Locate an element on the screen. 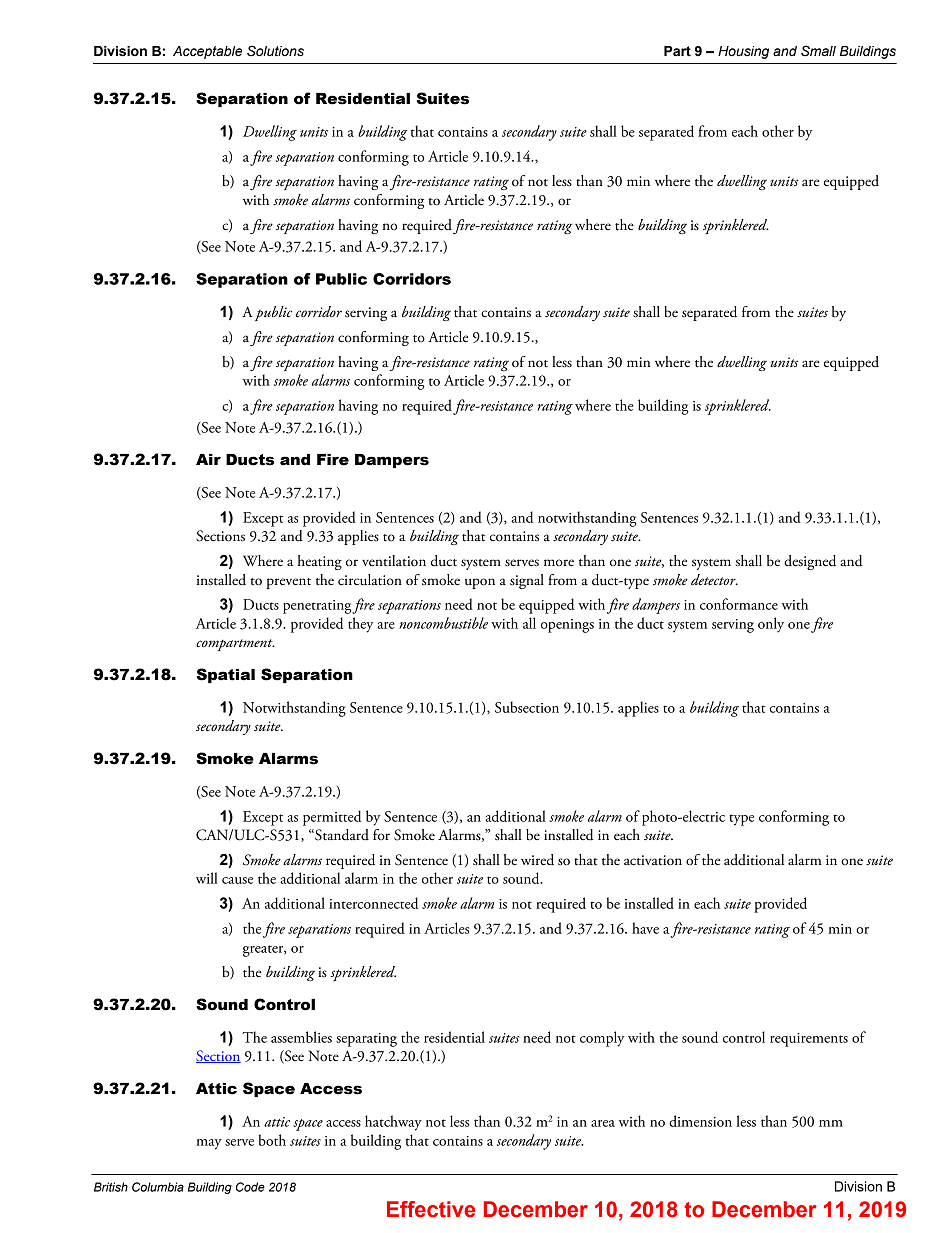  will is located at coordinates (207, 878).
